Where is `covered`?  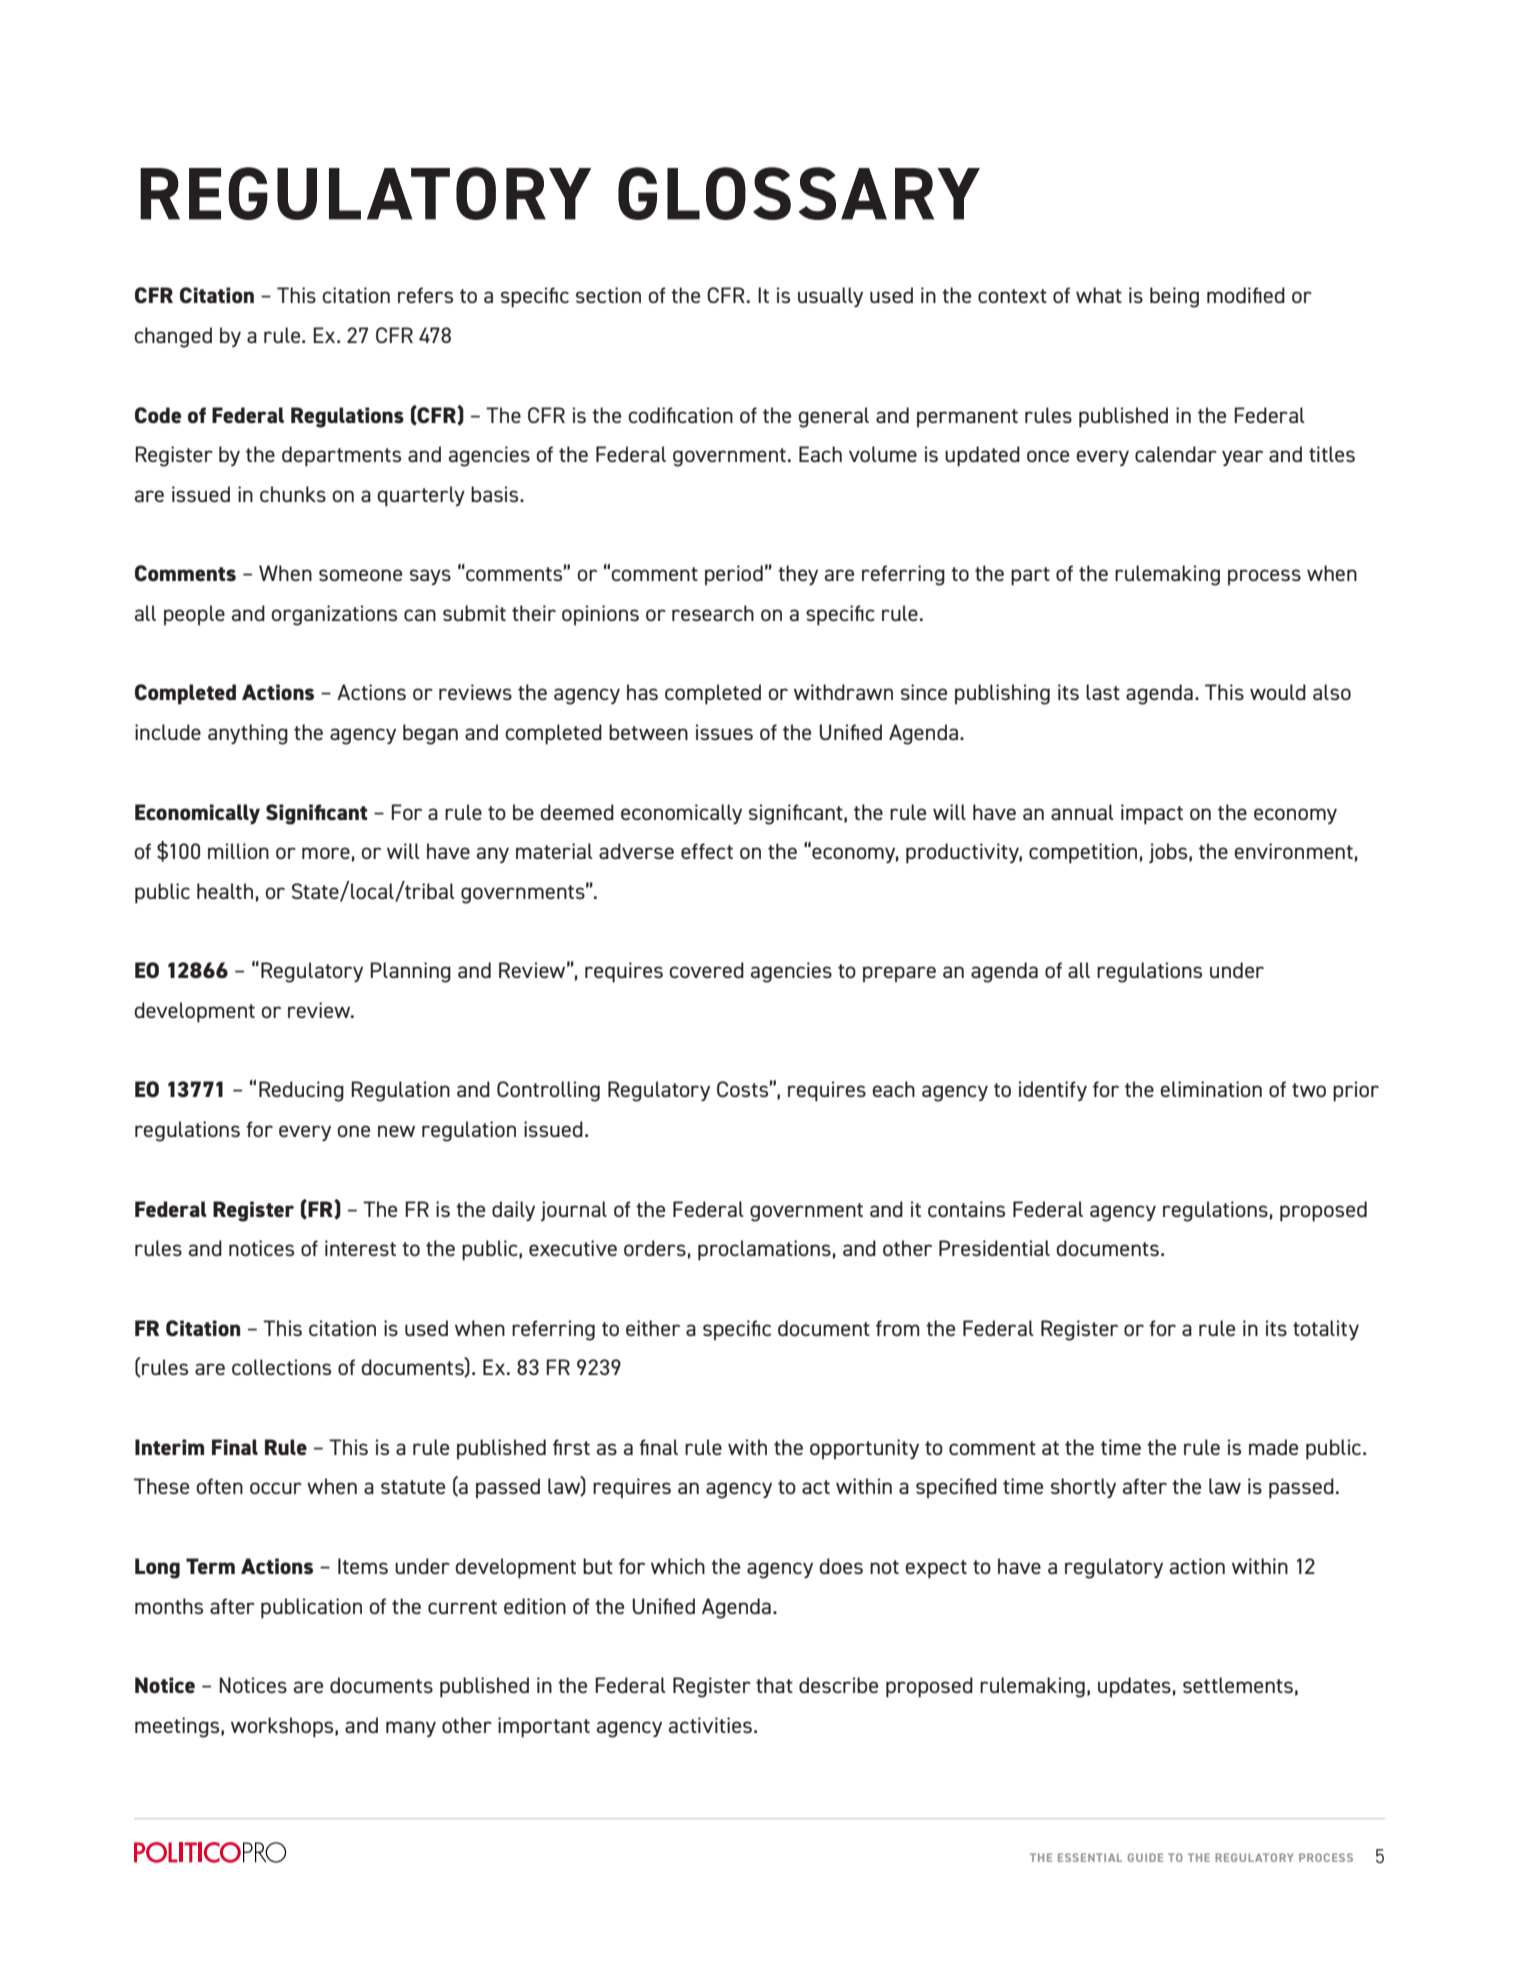
covered is located at coordinates (706, 970).
